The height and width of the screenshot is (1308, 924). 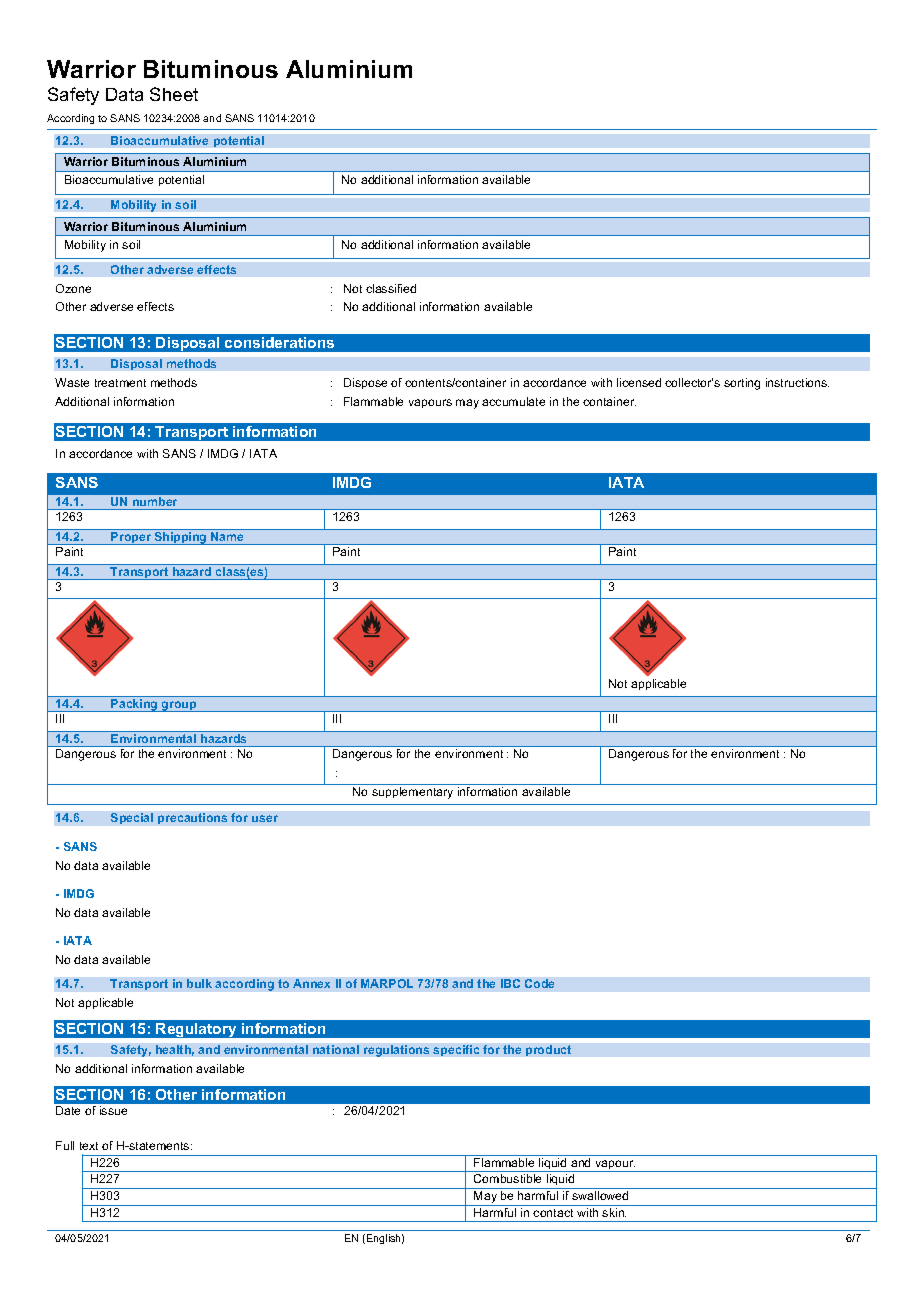 What do you see at coordinates (639, 382) in the screenshot?
I see `licensed` at bounding box center [639, 382].
